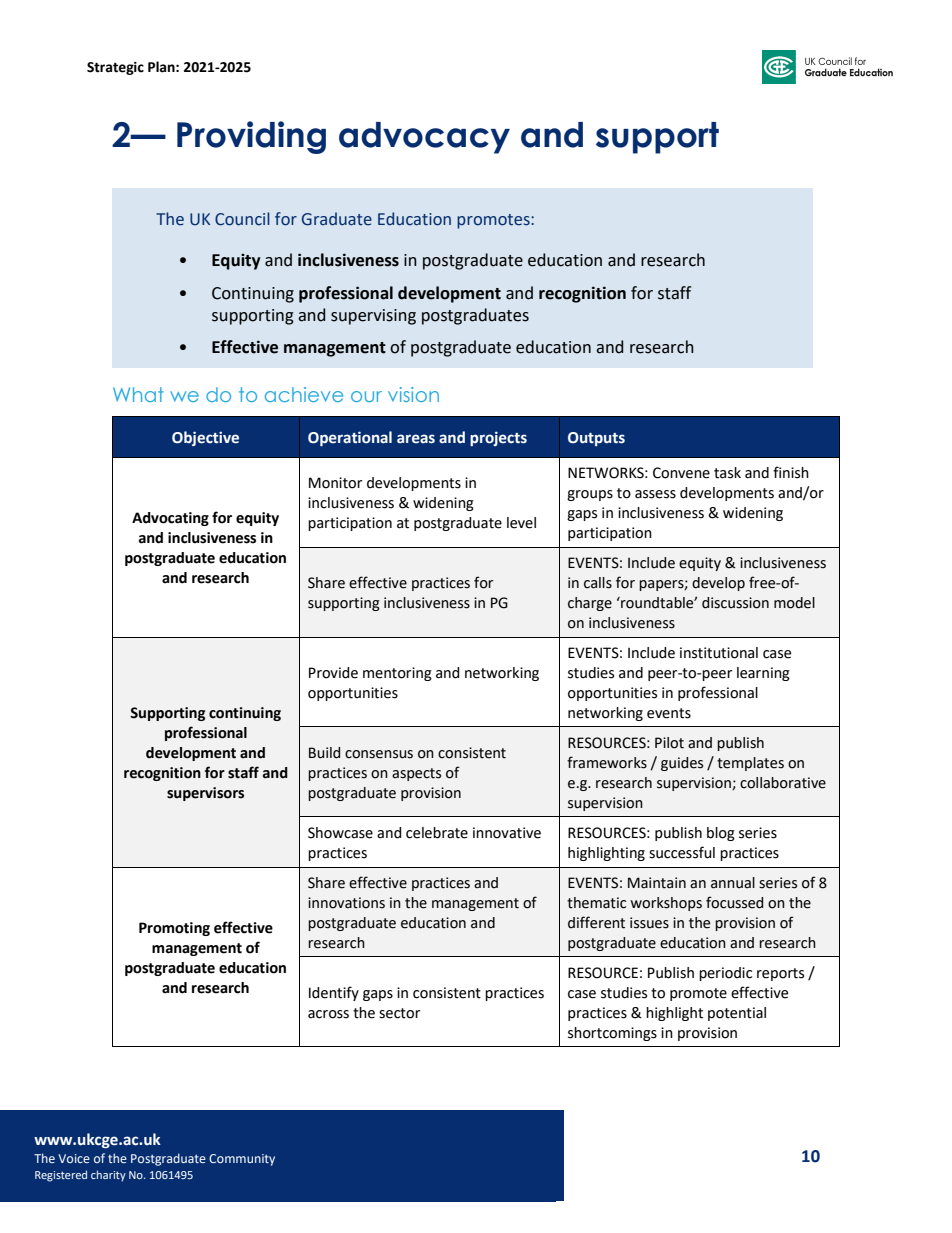 The width and height of the page is (952, 1233). I want to click on Objective, so click(205, 438).
